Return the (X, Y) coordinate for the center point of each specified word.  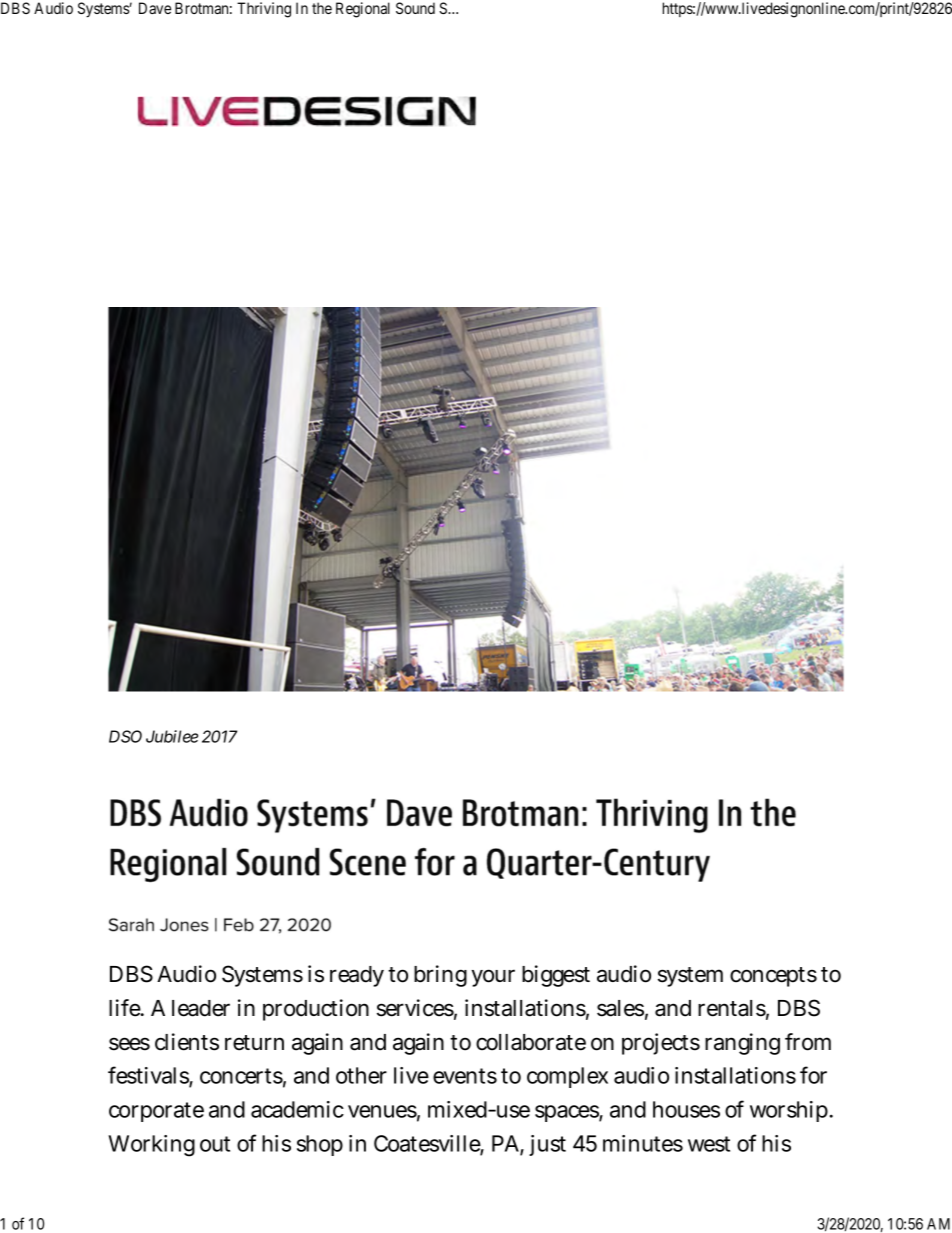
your (493, 978)
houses (686, 1109)
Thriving (264, 10)
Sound (415, 8)
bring (440, 976)
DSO (125, 736)
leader (201, 1008)
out (215, 1144)
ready (357, 976)
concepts (773, 977)
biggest (556, 976)
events (465, 1076)
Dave (155, 8)
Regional (363, 10)
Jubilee (172, 736)
